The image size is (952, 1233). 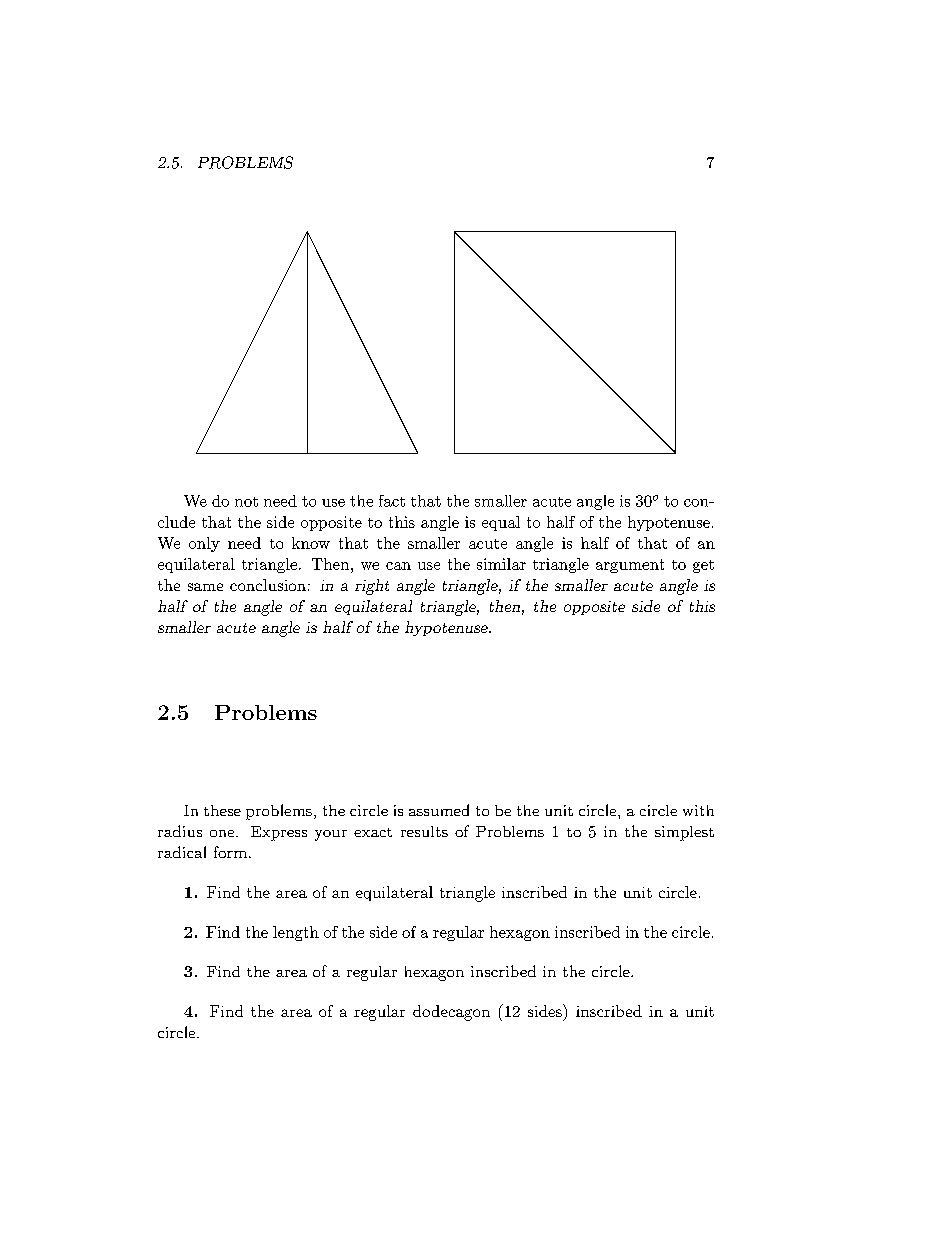 I want to click on one, so click(x=223, y=833).
